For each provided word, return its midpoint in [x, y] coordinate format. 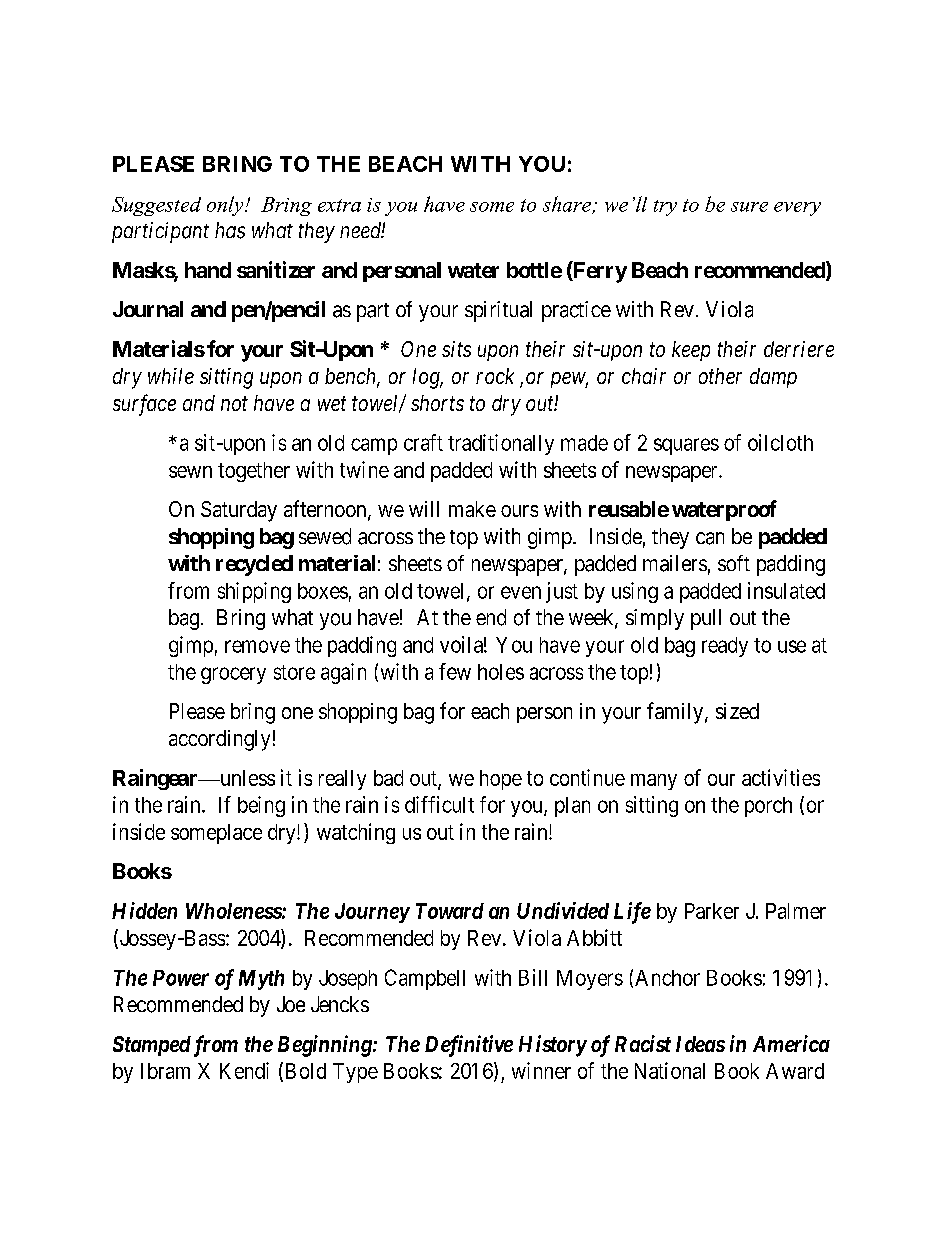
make [472, 509]
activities [781, 777]
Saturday [239, 511]
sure [749, 207]
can [710, 538]
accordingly [219, 740]
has [230, 230]
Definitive [469, 1046]
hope [501, 780]
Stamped [152, 1046]
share [568, 205]
